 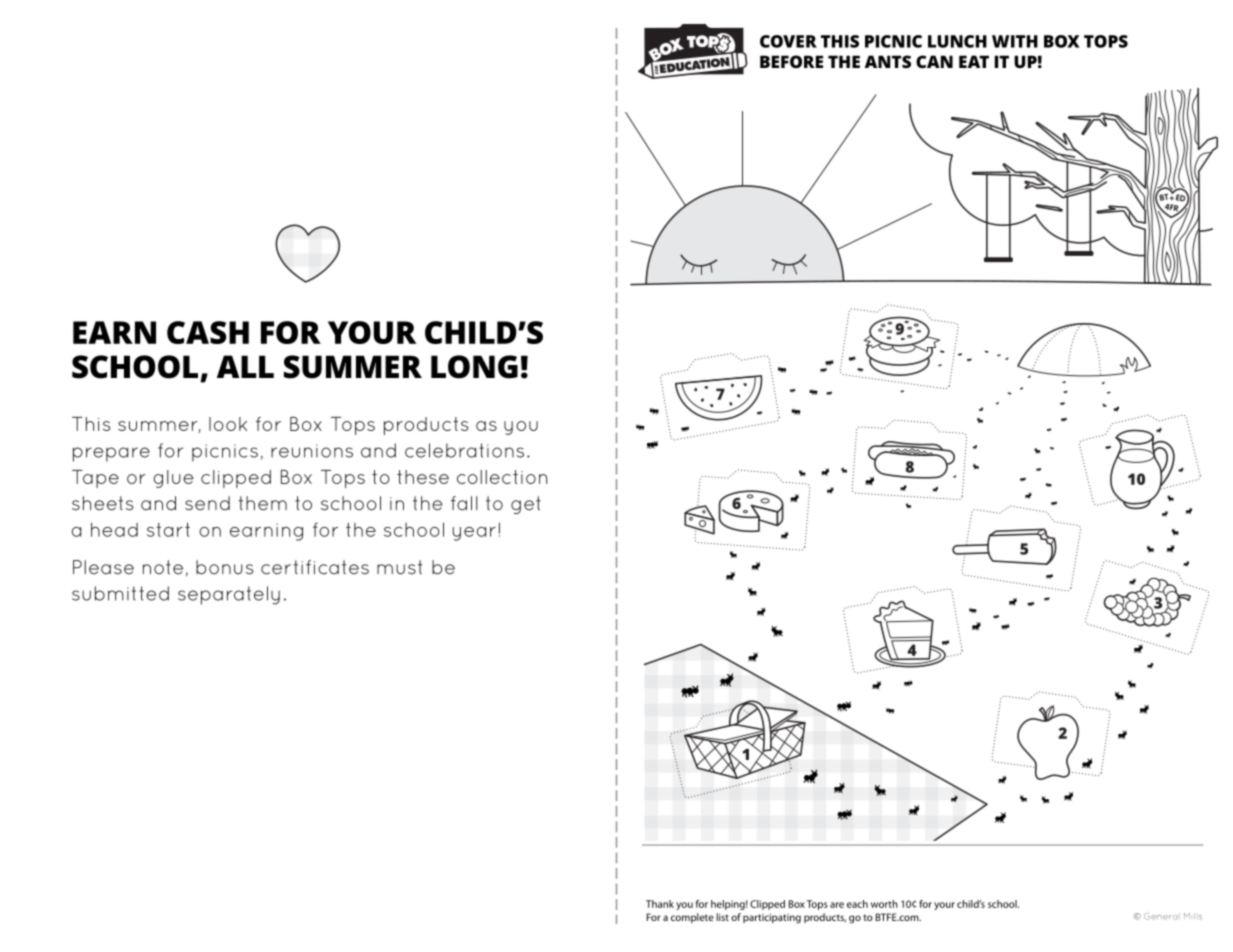 I want to click on worth, so click(x=884, y=904).
